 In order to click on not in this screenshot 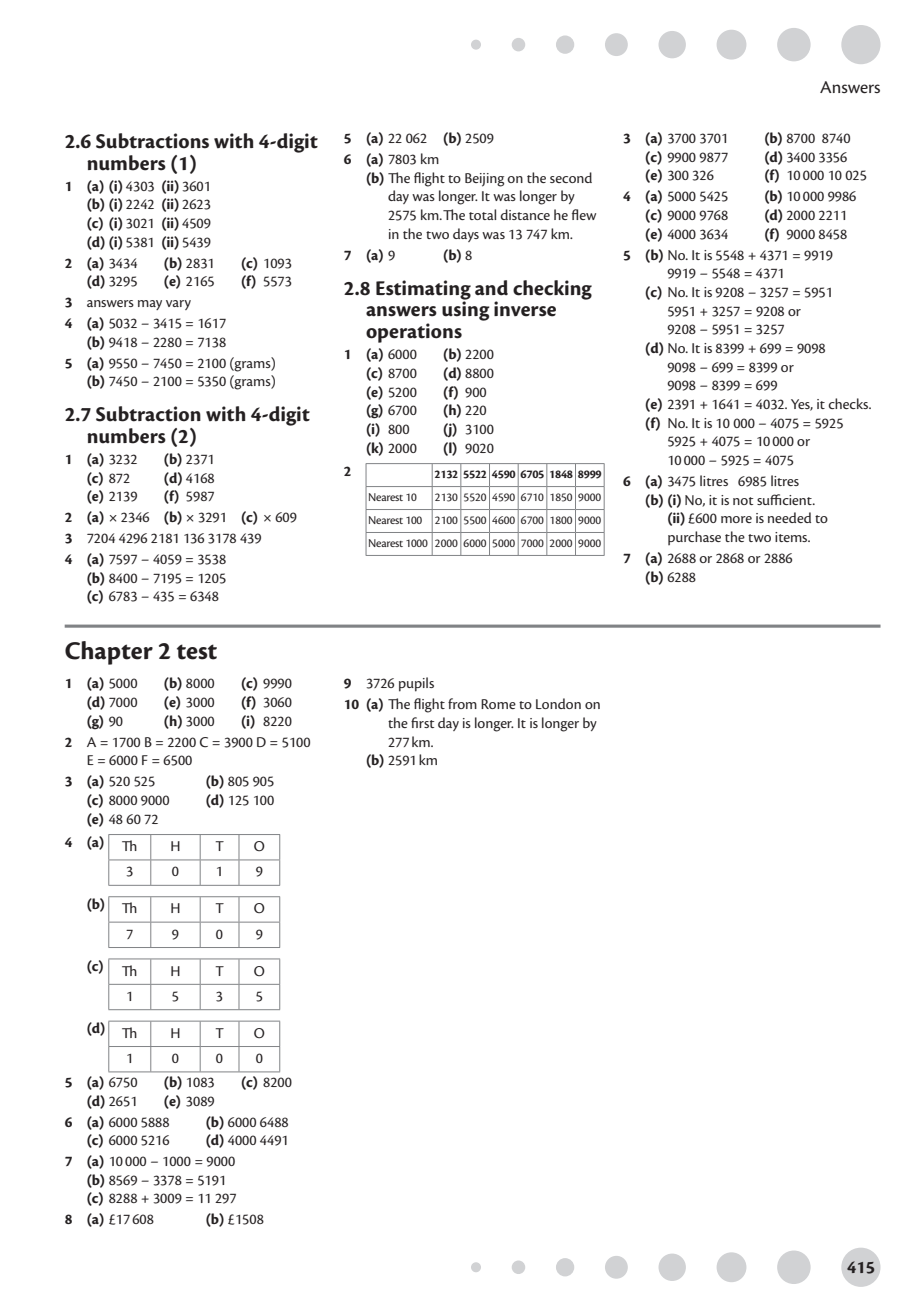, I will do `click(743, 501)`.
